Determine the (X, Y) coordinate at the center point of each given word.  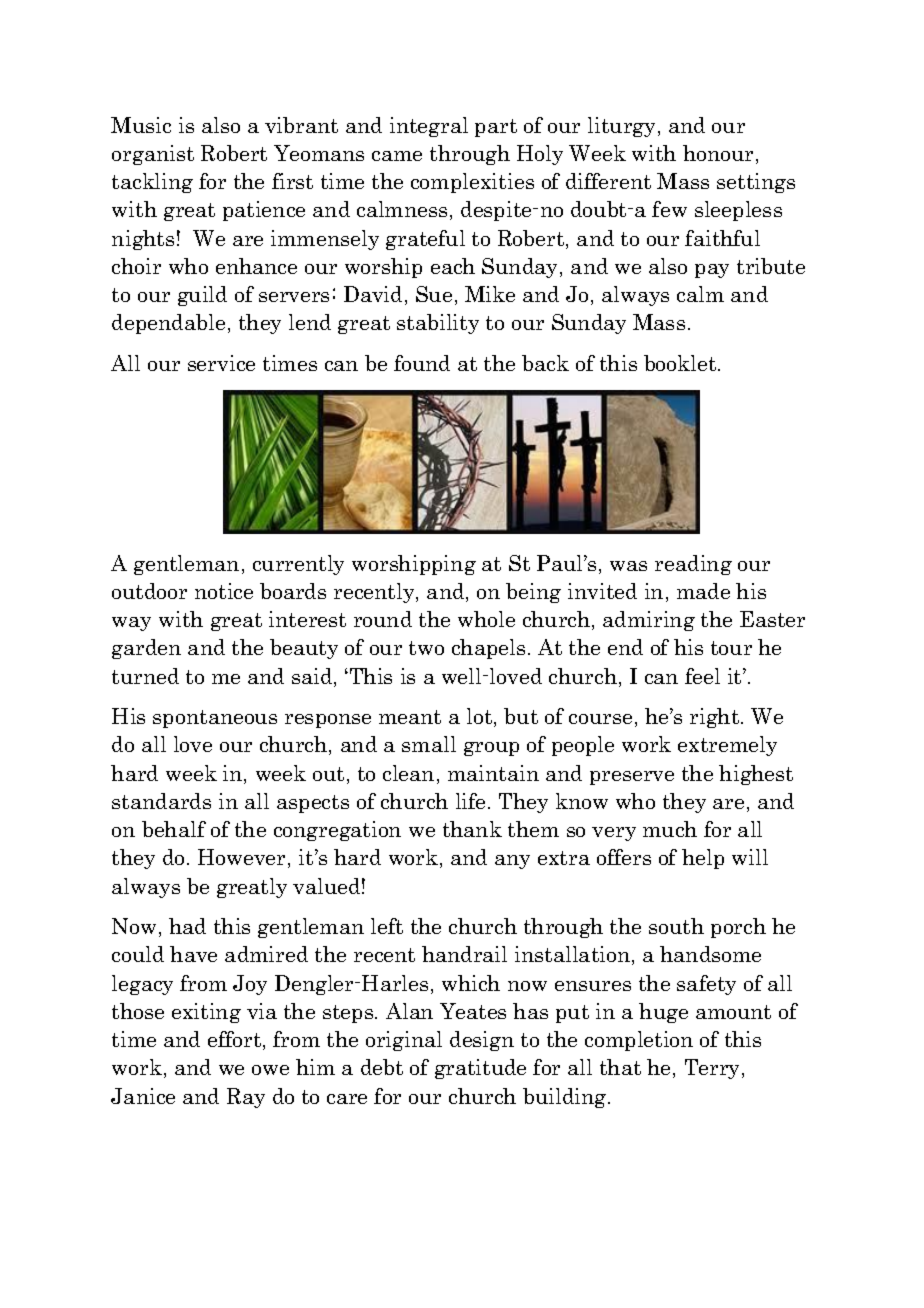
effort (234, 1039)
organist (153, 155)
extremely (727, 746)
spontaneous (215, 719)
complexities (472, 183)
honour (720, 154)
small (429, 744)
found (422, 363)
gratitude (480, 1069)
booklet (681, 363)
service (221, 363)
